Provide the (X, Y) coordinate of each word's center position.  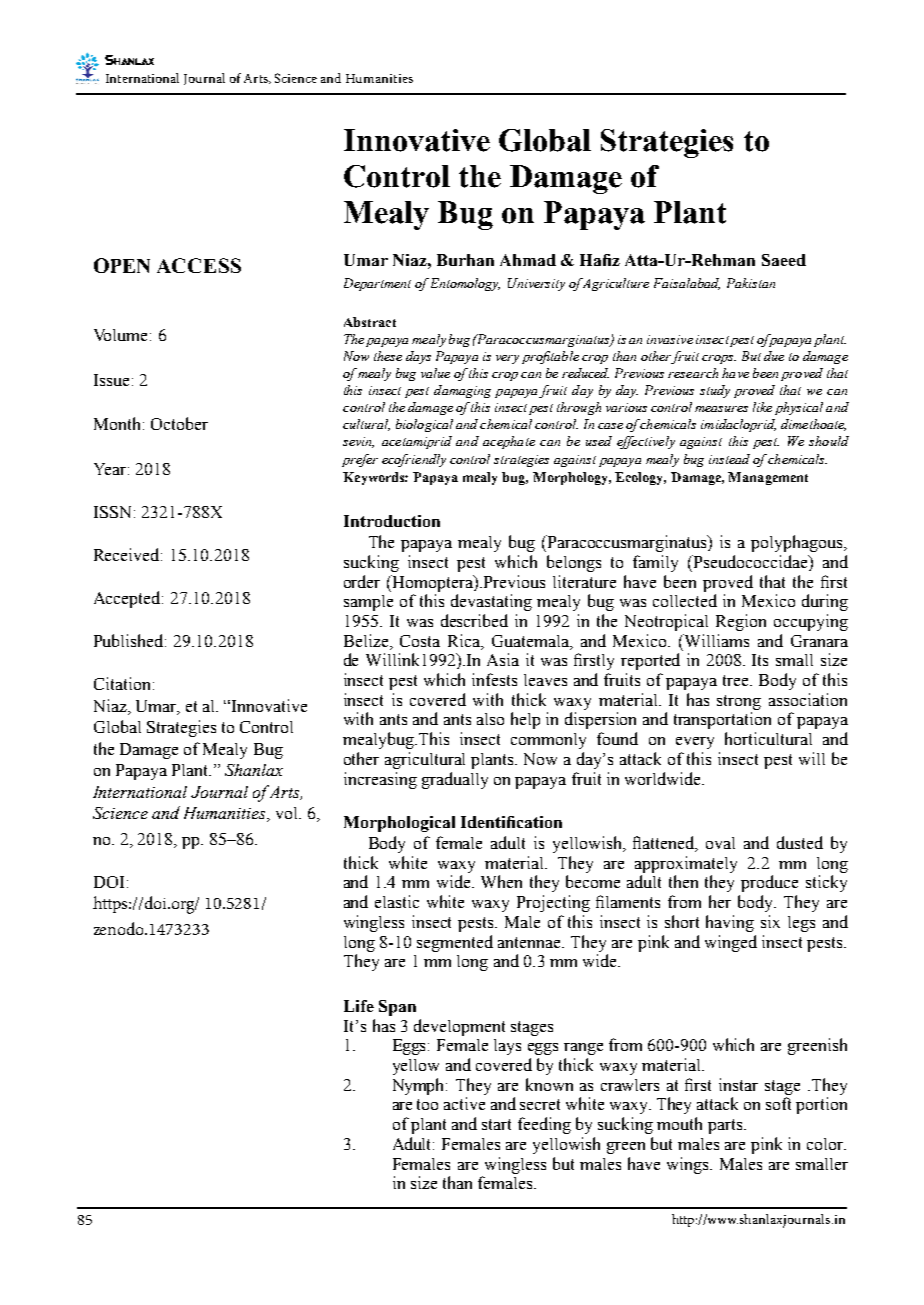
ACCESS (199, 265)
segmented (455, 943)
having (730, 923)
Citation (122, 683)
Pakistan (751, 283)
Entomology (465, 284)
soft (778, 1103)
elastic (397, 901)
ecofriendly (414, 460)
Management (768, 478)
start (496, 1124)
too (427, 1104)
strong (739, 702)
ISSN (112, 512)
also (490, 719)
